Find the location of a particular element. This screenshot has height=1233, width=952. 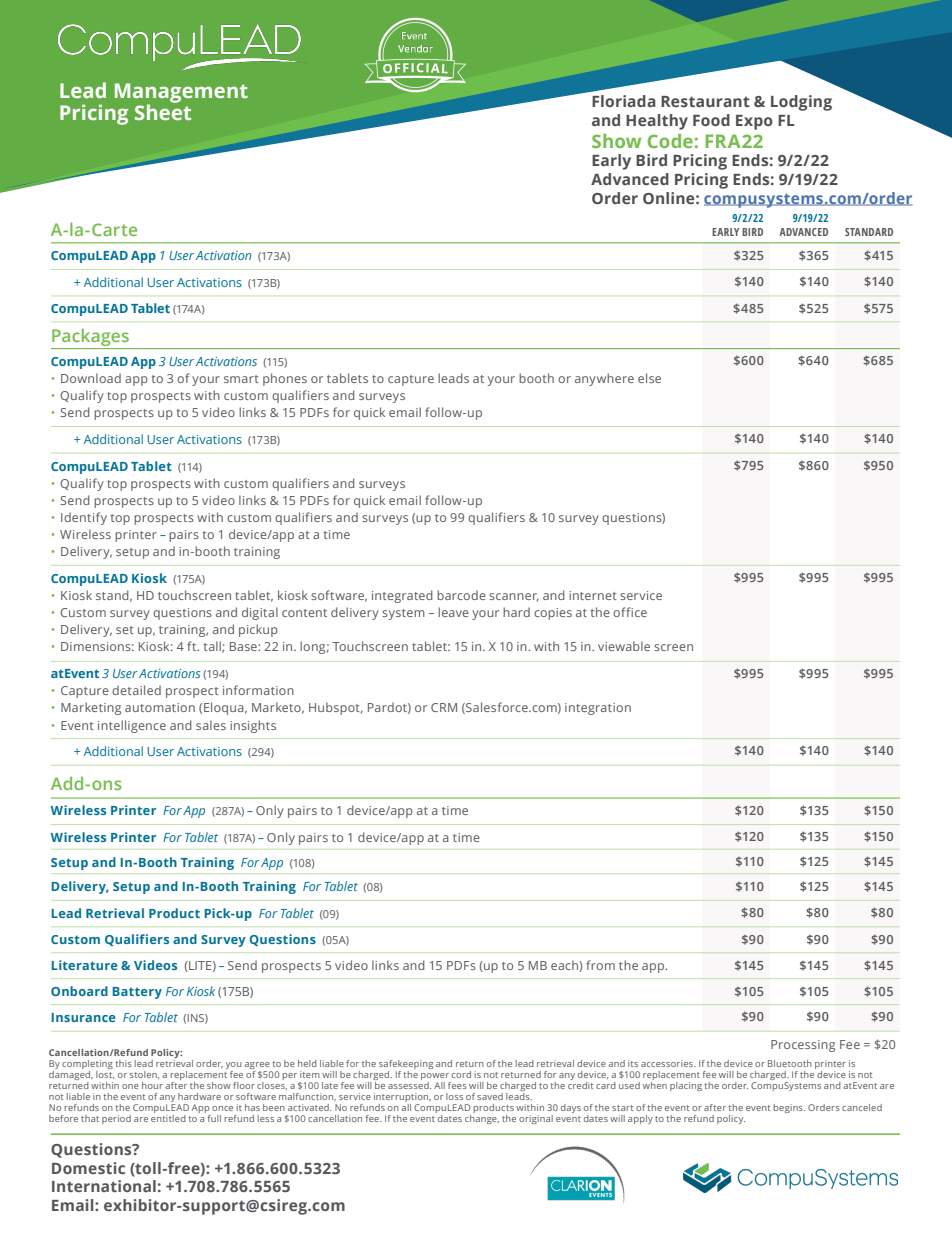

Download is located at coordinates (91, 378).
